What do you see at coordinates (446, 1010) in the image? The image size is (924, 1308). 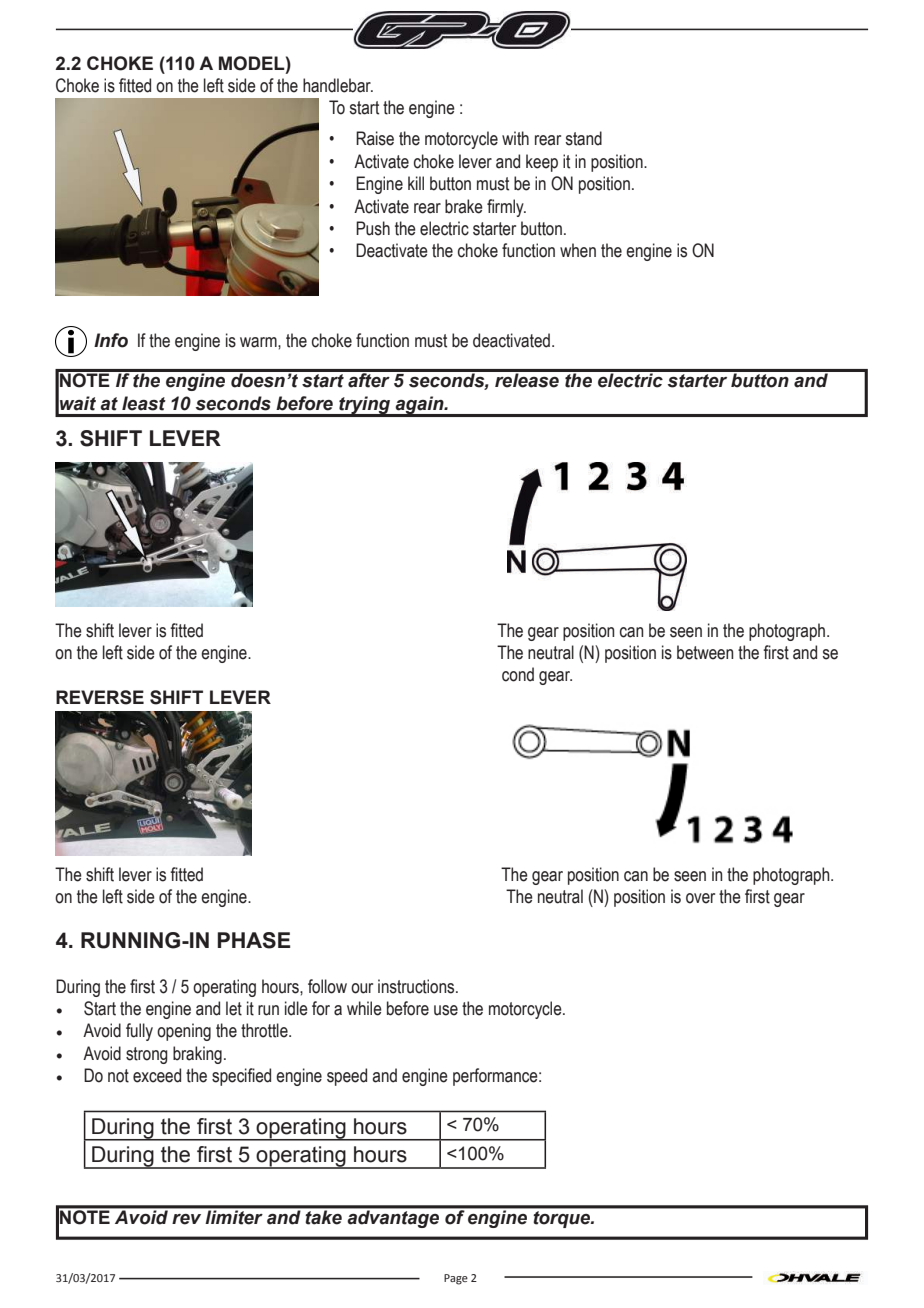 I see `use` at bounding box center [446, 1010].
